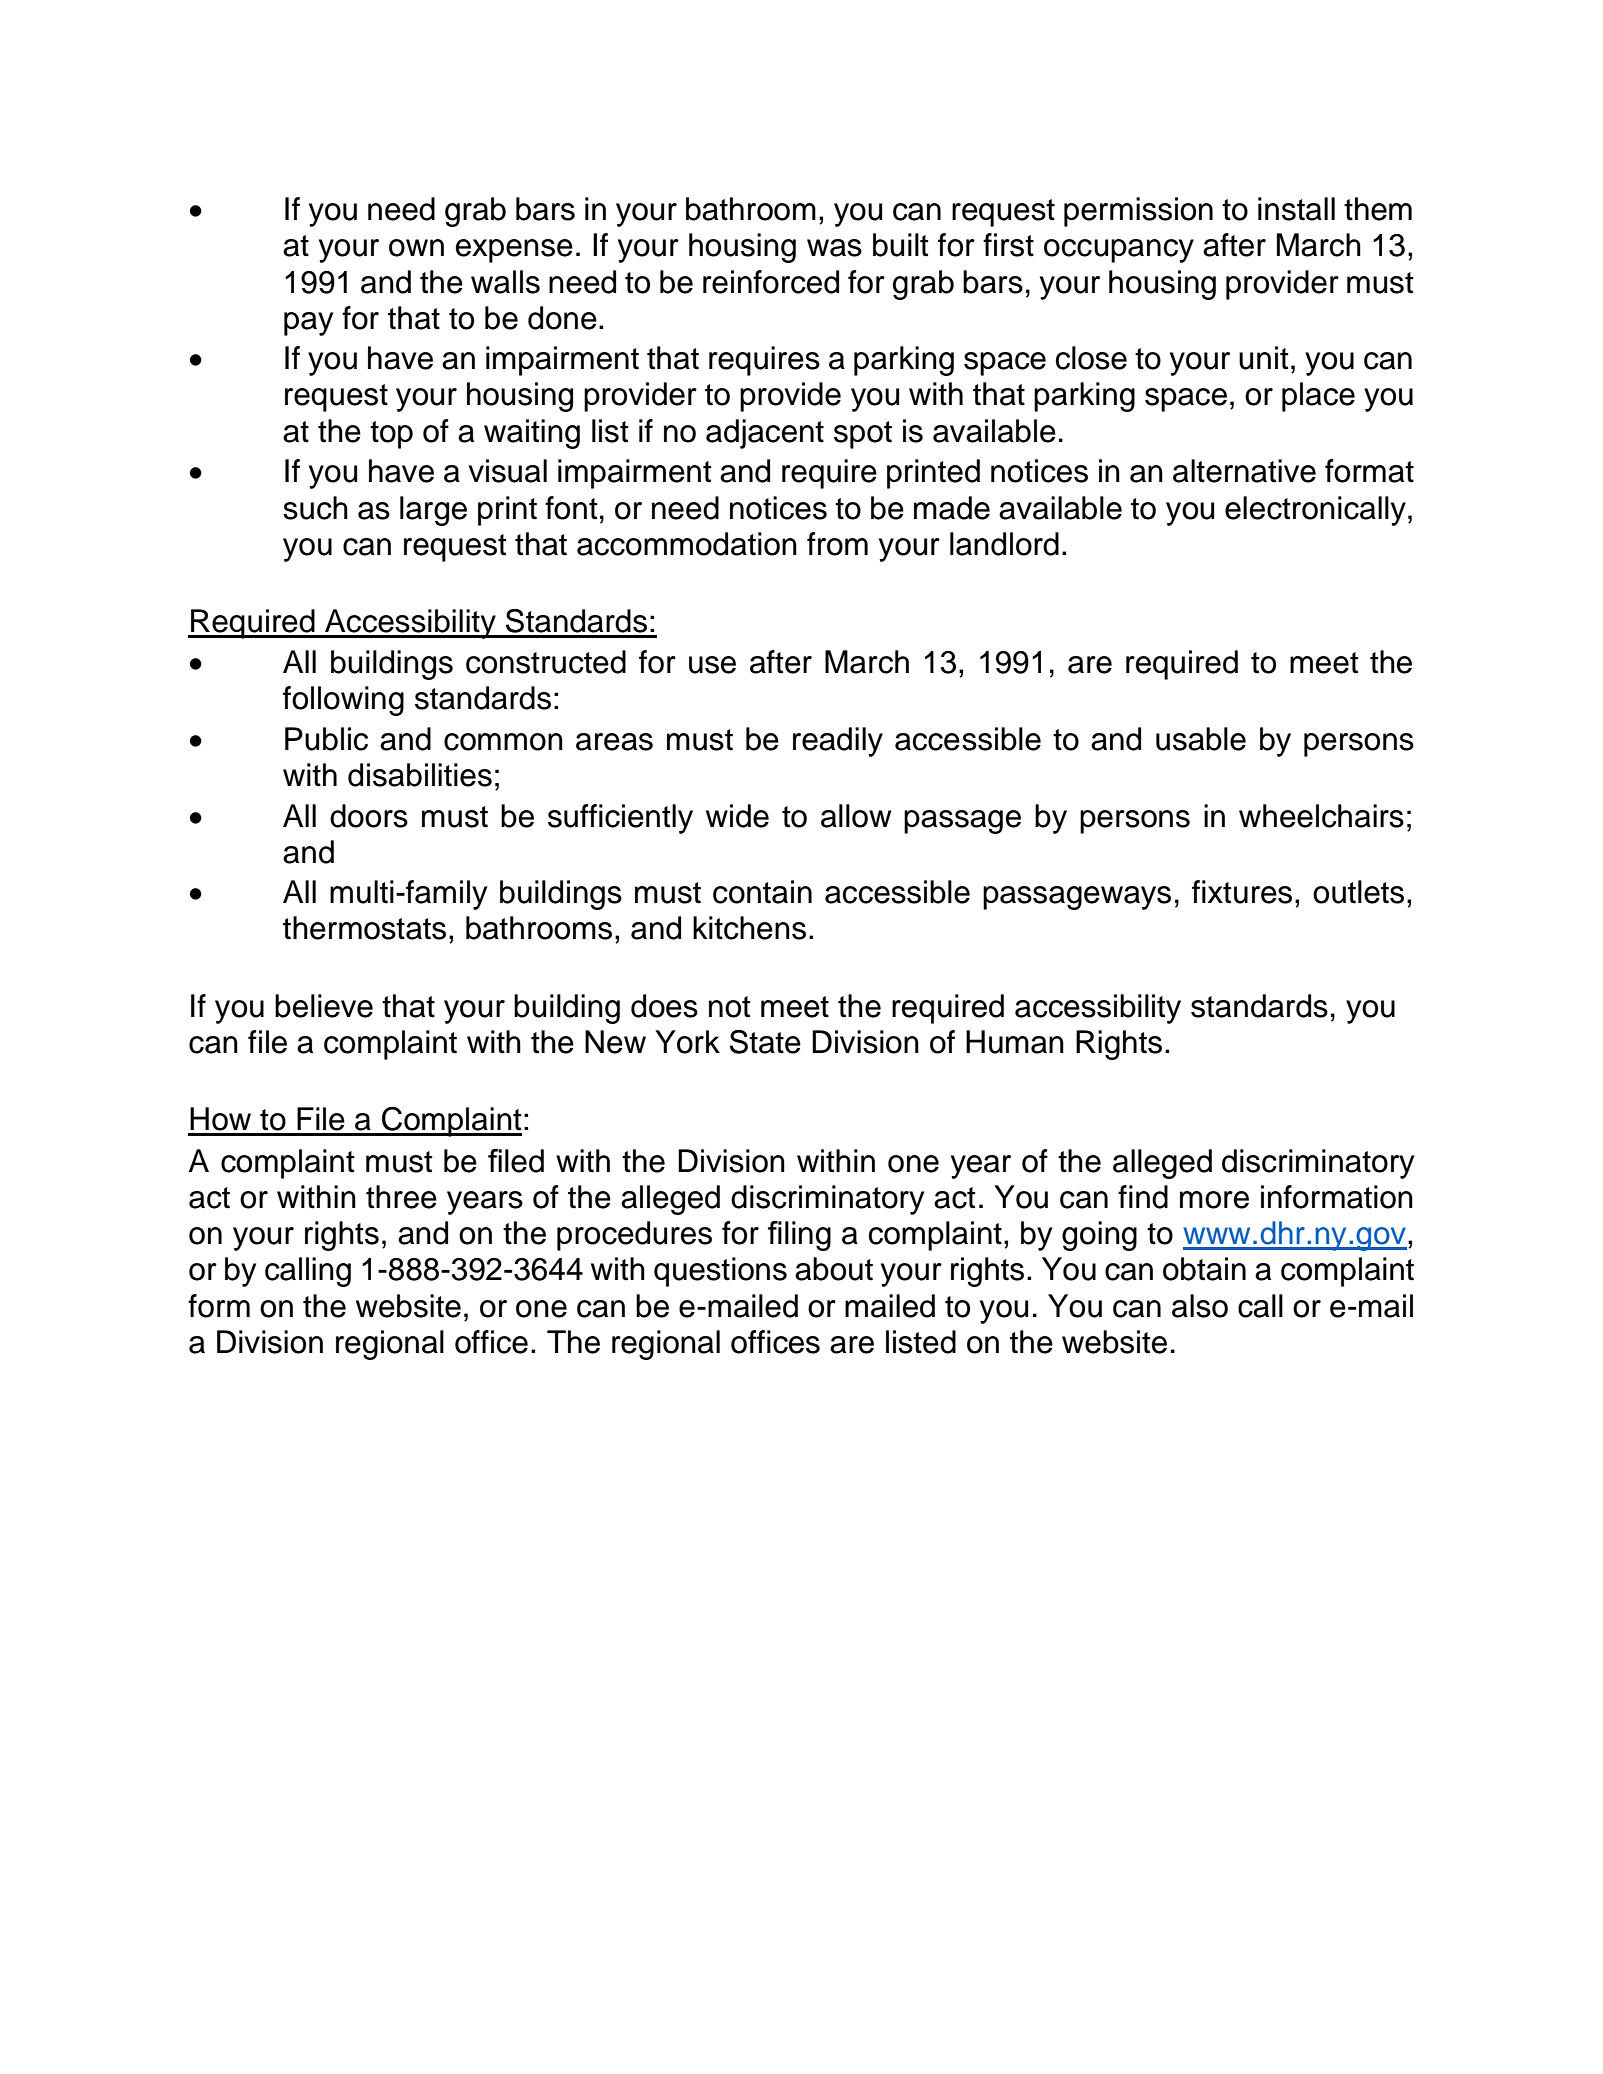 This page has width=1603, height=2074. Describe the element at coordinates (712, 665) in the page. I see `use` at that location.
